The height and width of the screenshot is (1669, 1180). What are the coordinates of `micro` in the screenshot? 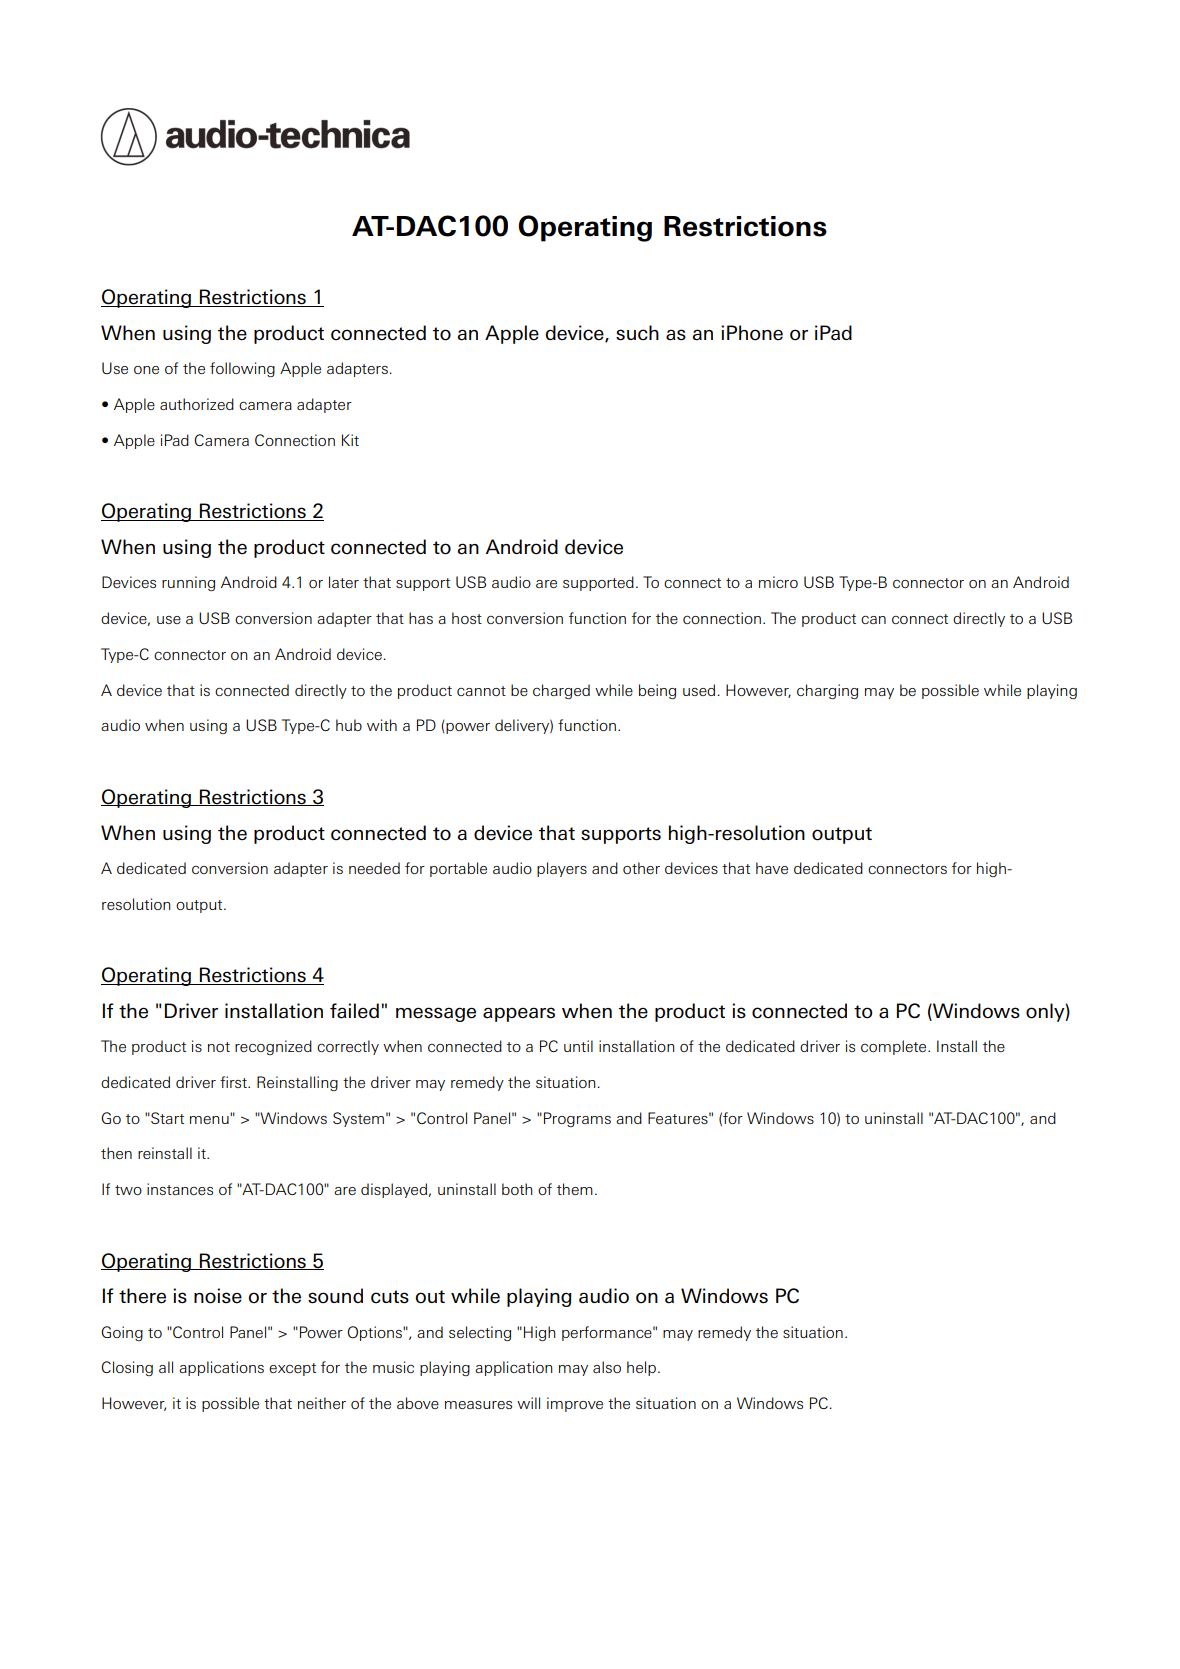 It's located at (778, 582).
